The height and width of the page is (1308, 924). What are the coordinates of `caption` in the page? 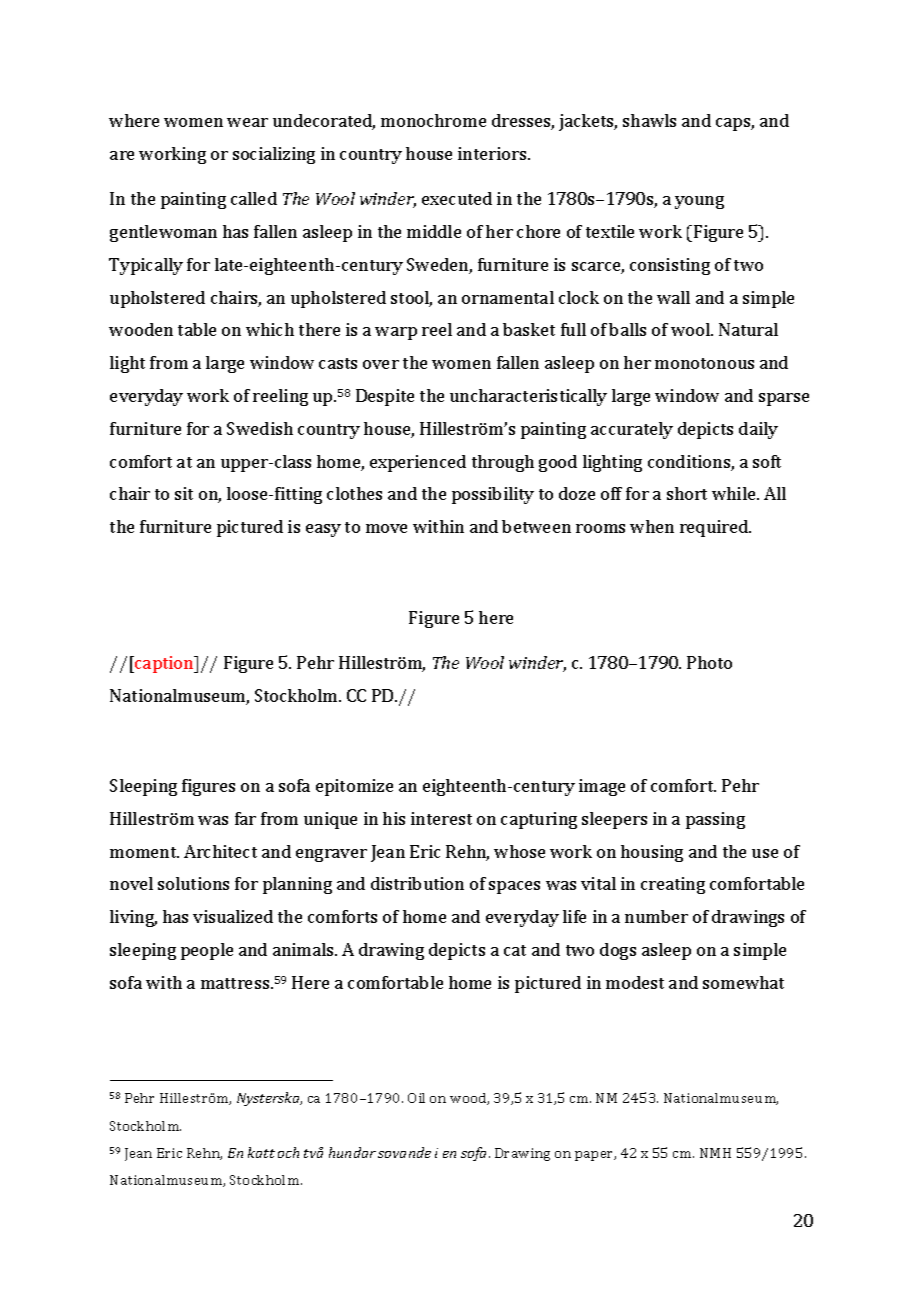 It's located at (164, 664).
